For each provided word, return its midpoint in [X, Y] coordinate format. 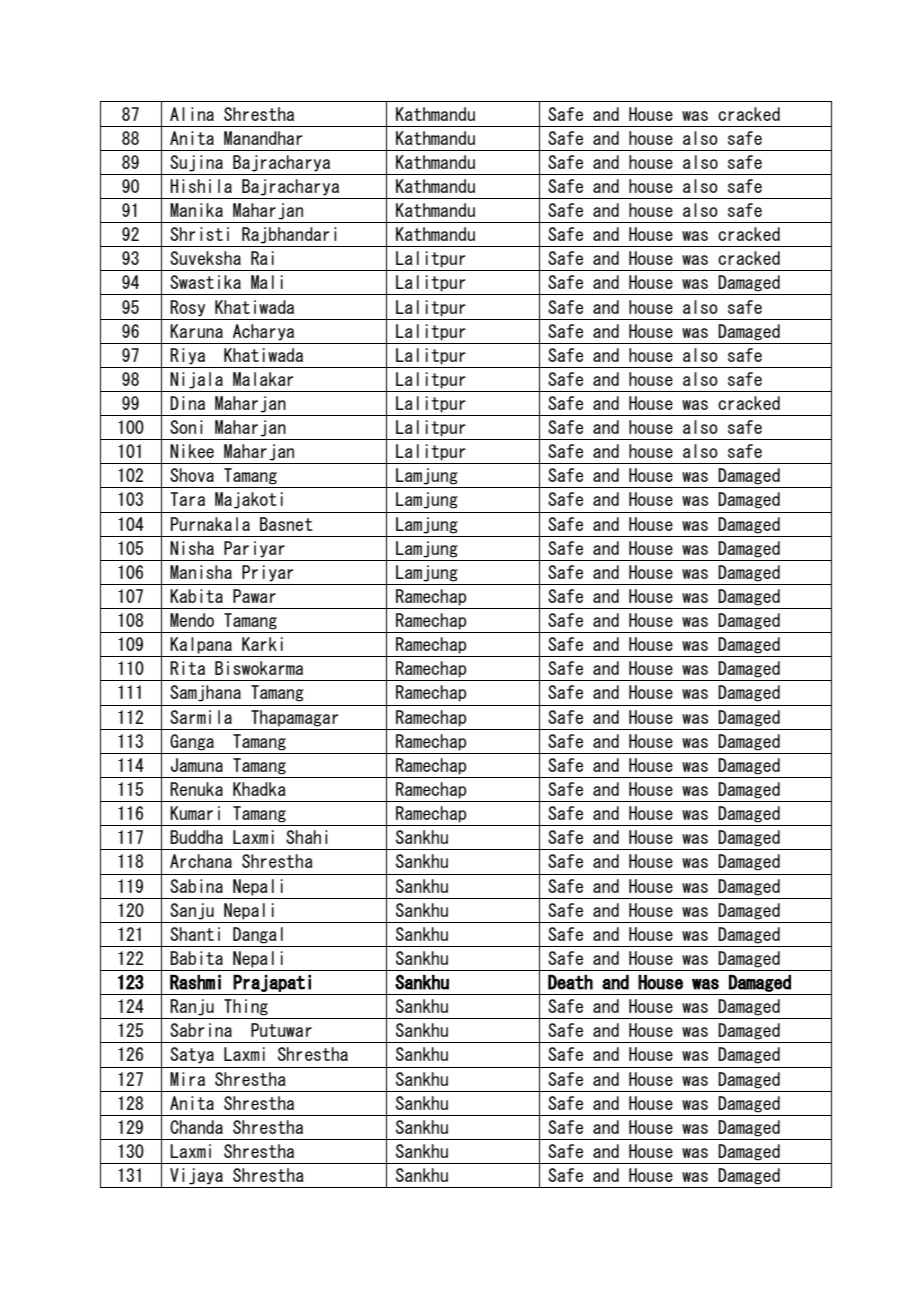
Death [570, 982]
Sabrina [201, 1030]
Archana [201, 861]
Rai [262, 258]
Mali [267, 282]
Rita [187, 668]
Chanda [196, 1127]
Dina [187, 403]
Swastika [205, 282]
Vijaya [196, 1176]
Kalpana [201, 645]
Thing [246, 1007]
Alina [192, 114]
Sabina [196, 886]
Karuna [196, 331]
